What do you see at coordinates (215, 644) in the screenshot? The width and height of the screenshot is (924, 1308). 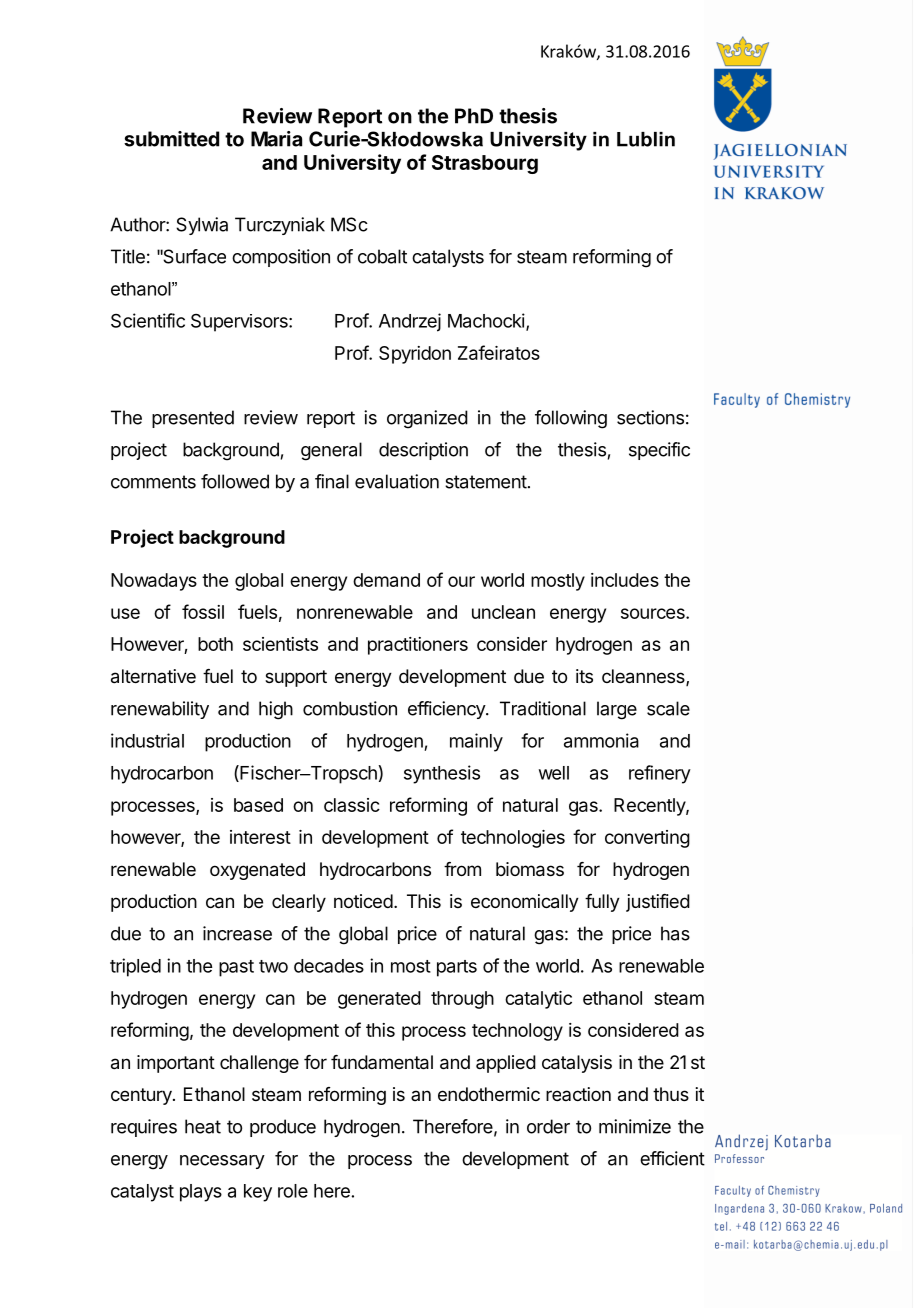 I see `both` at bounding box center [215, 644].
